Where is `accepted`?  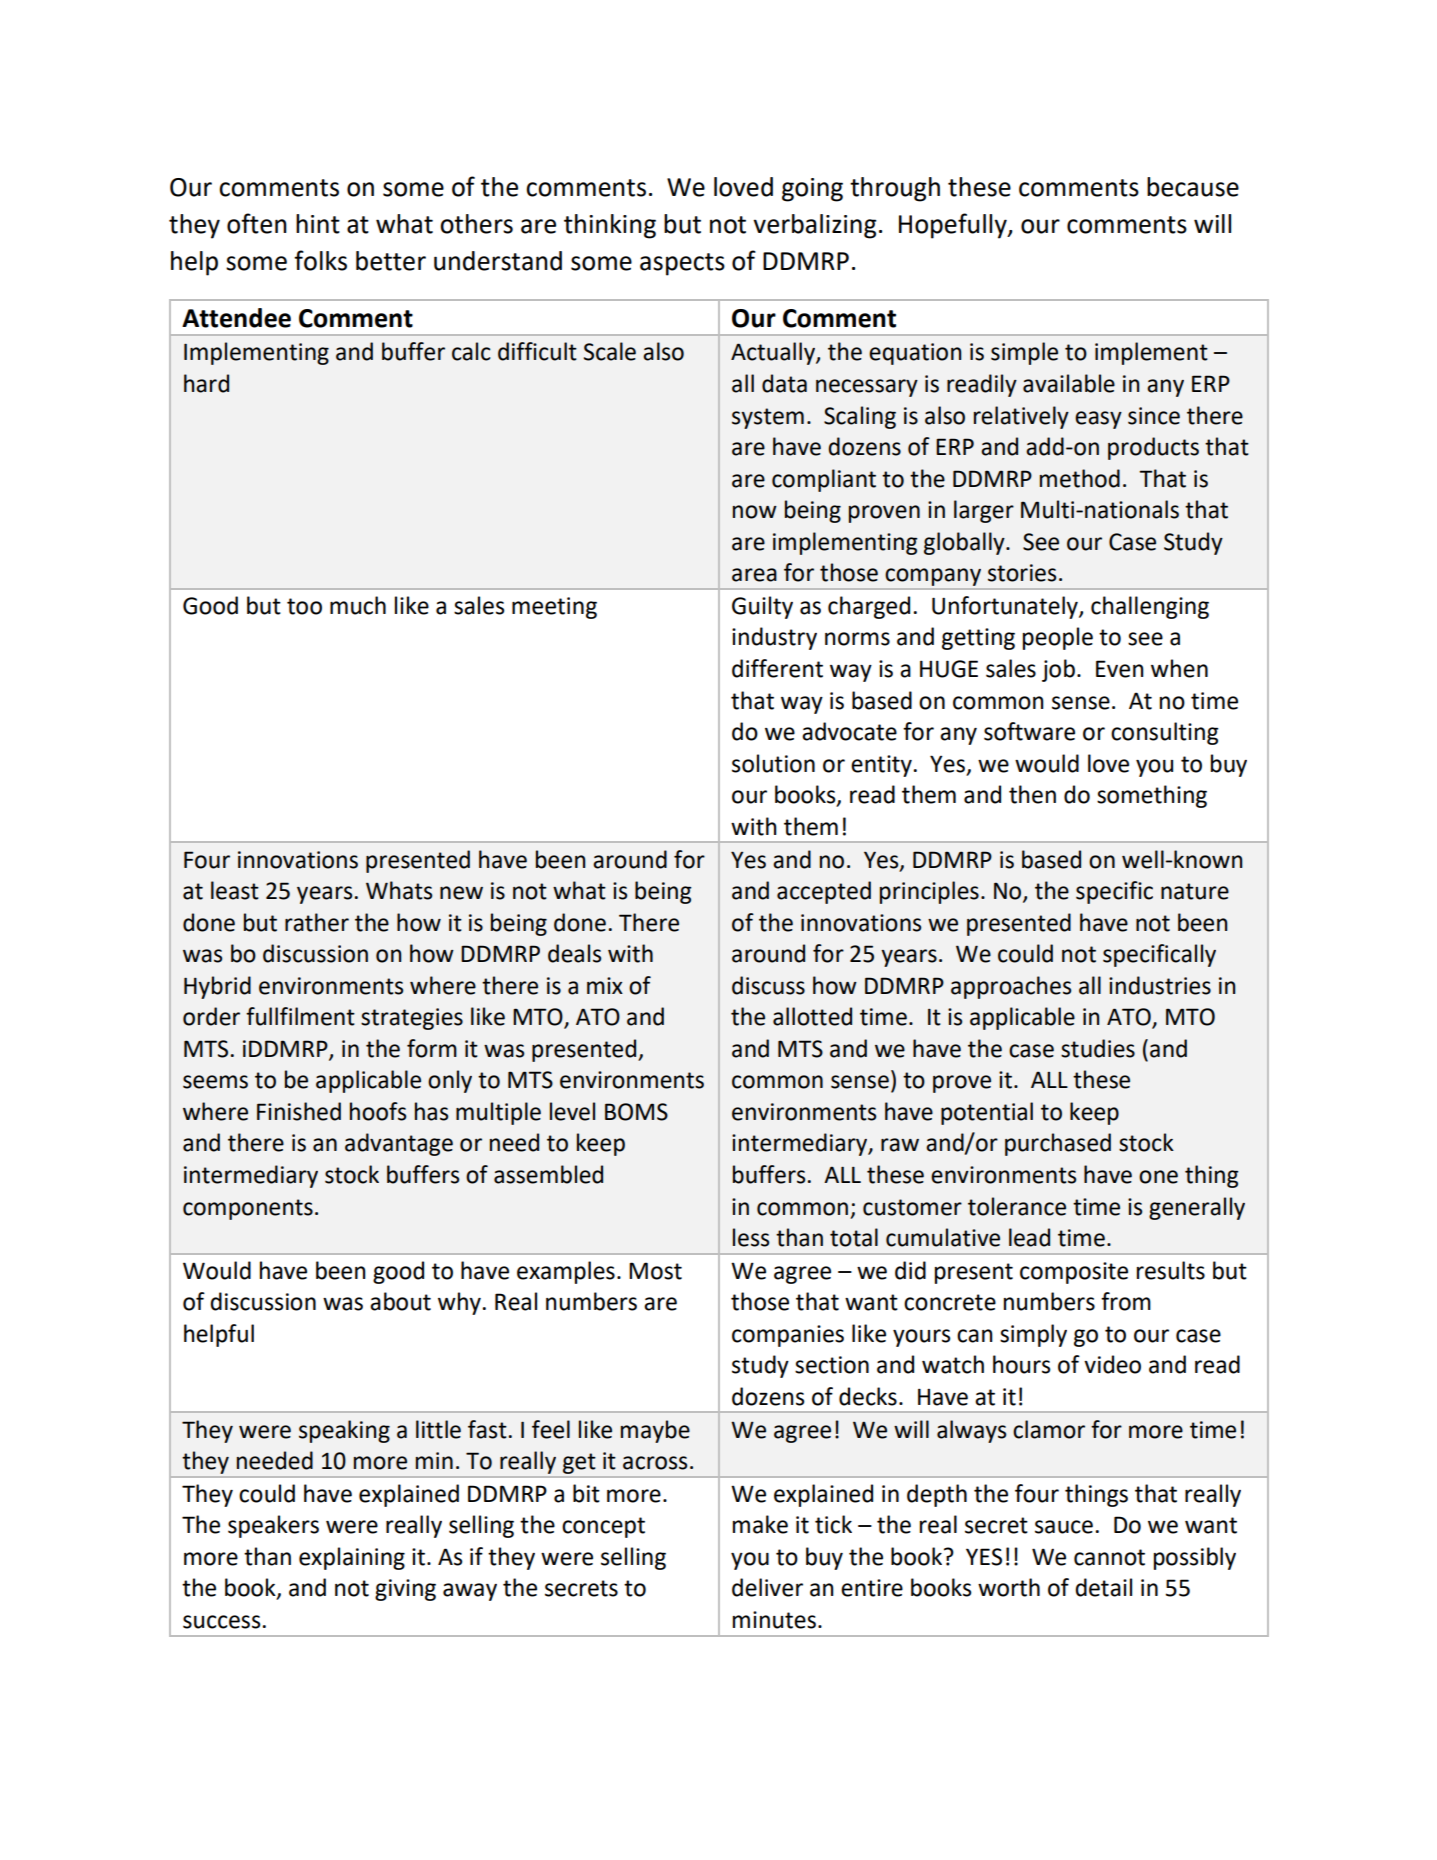
accepted is located at coordinates (824, 892).
